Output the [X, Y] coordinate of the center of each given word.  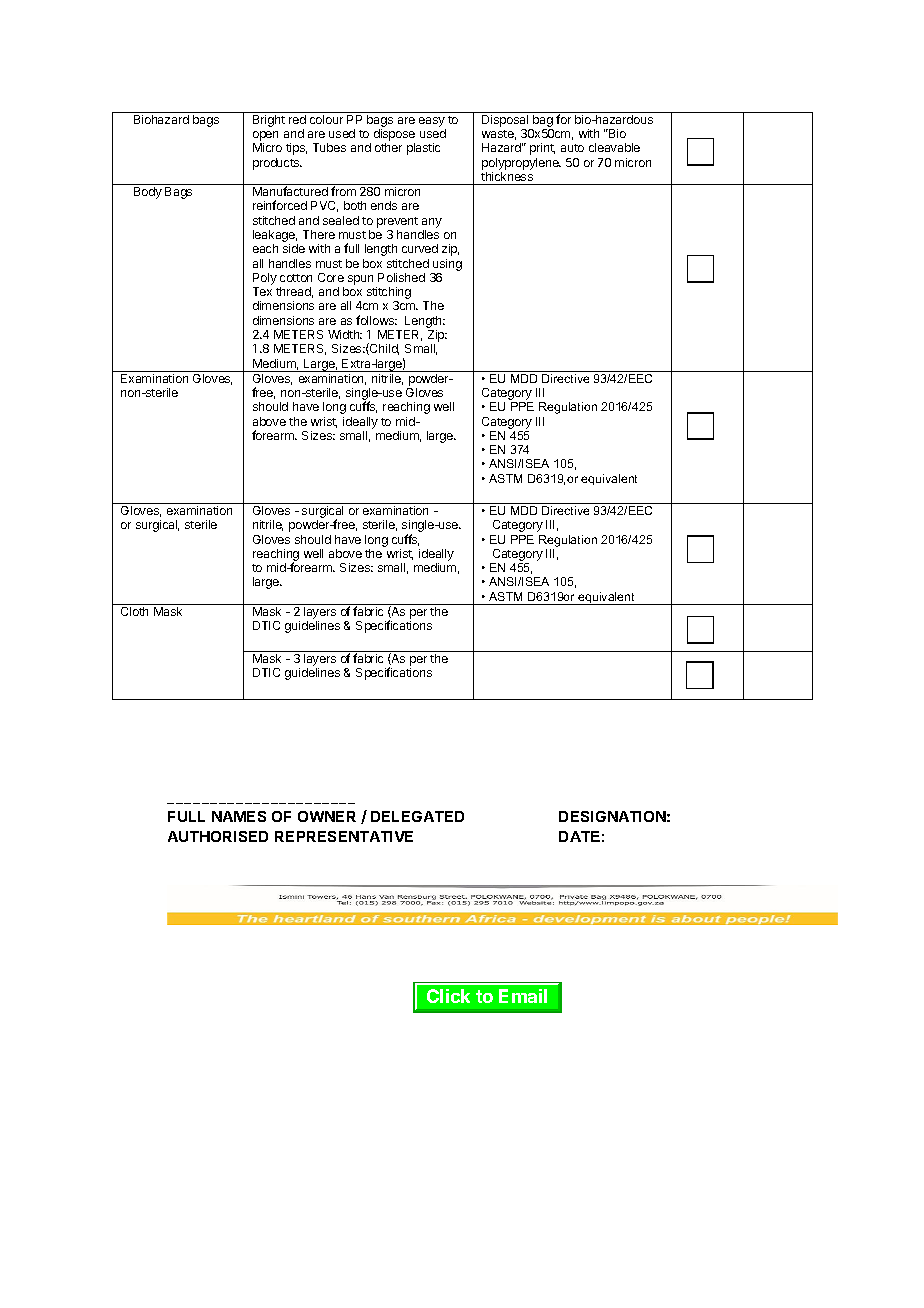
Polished [401, 277]
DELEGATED [417, 816]
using [447, 265]
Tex [262, 291]
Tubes [329, 147]
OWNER [327, 816]
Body [148, 193]
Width [345, 334]
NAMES [239, 816]
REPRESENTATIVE [344, 836]
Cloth [134, 611]
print [542, 149]
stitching [389, 294]
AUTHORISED [218, 836]
